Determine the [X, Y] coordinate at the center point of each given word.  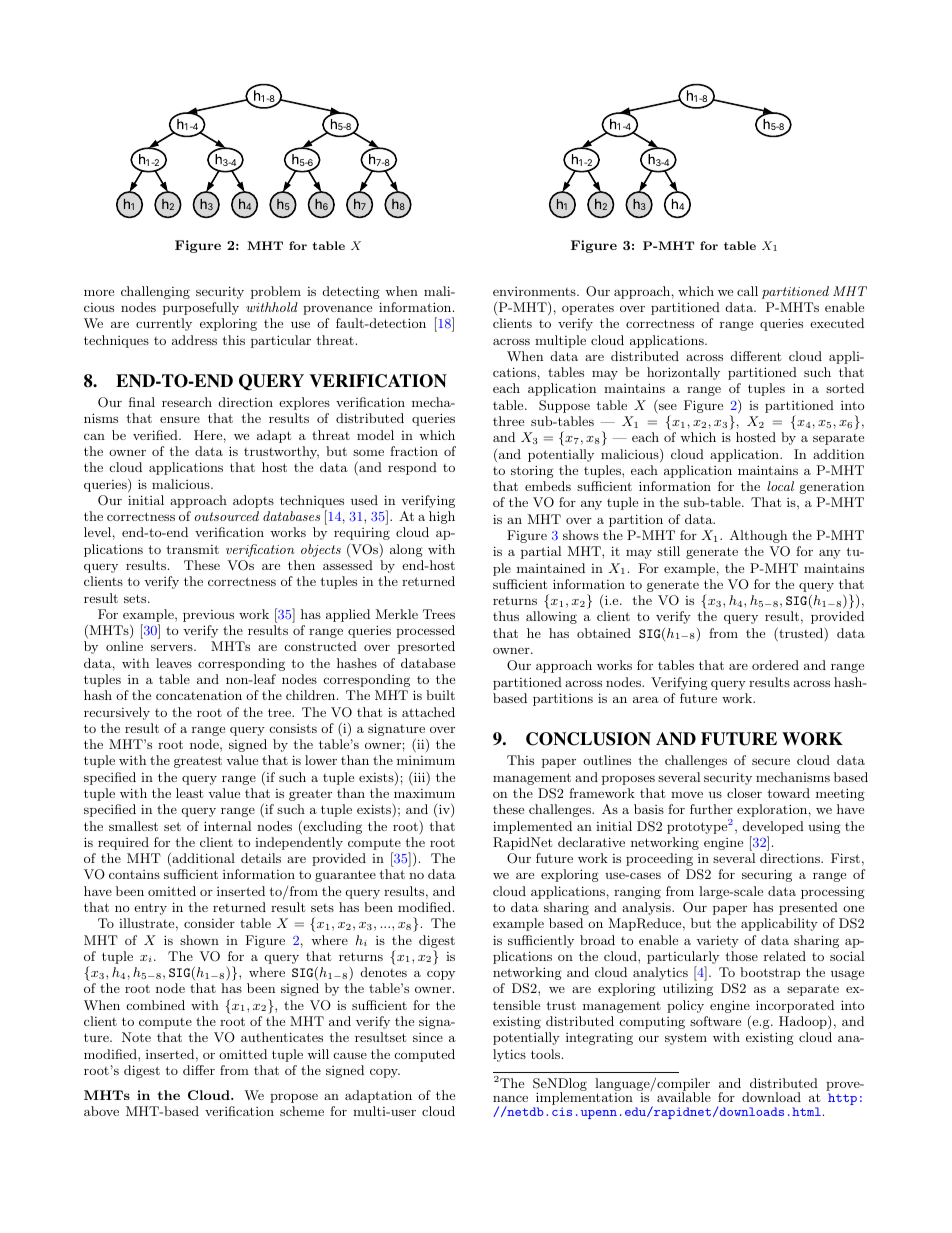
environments [535, 291]
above [101, 1111]
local [780, 486]
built [440, 695]
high [442, 517]
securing [767, 875]
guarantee [345, 876]
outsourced [227, 516]
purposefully [201, 308]
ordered [775, 665]
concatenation [199, 695]
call [747, 291]
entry [150, 909]
